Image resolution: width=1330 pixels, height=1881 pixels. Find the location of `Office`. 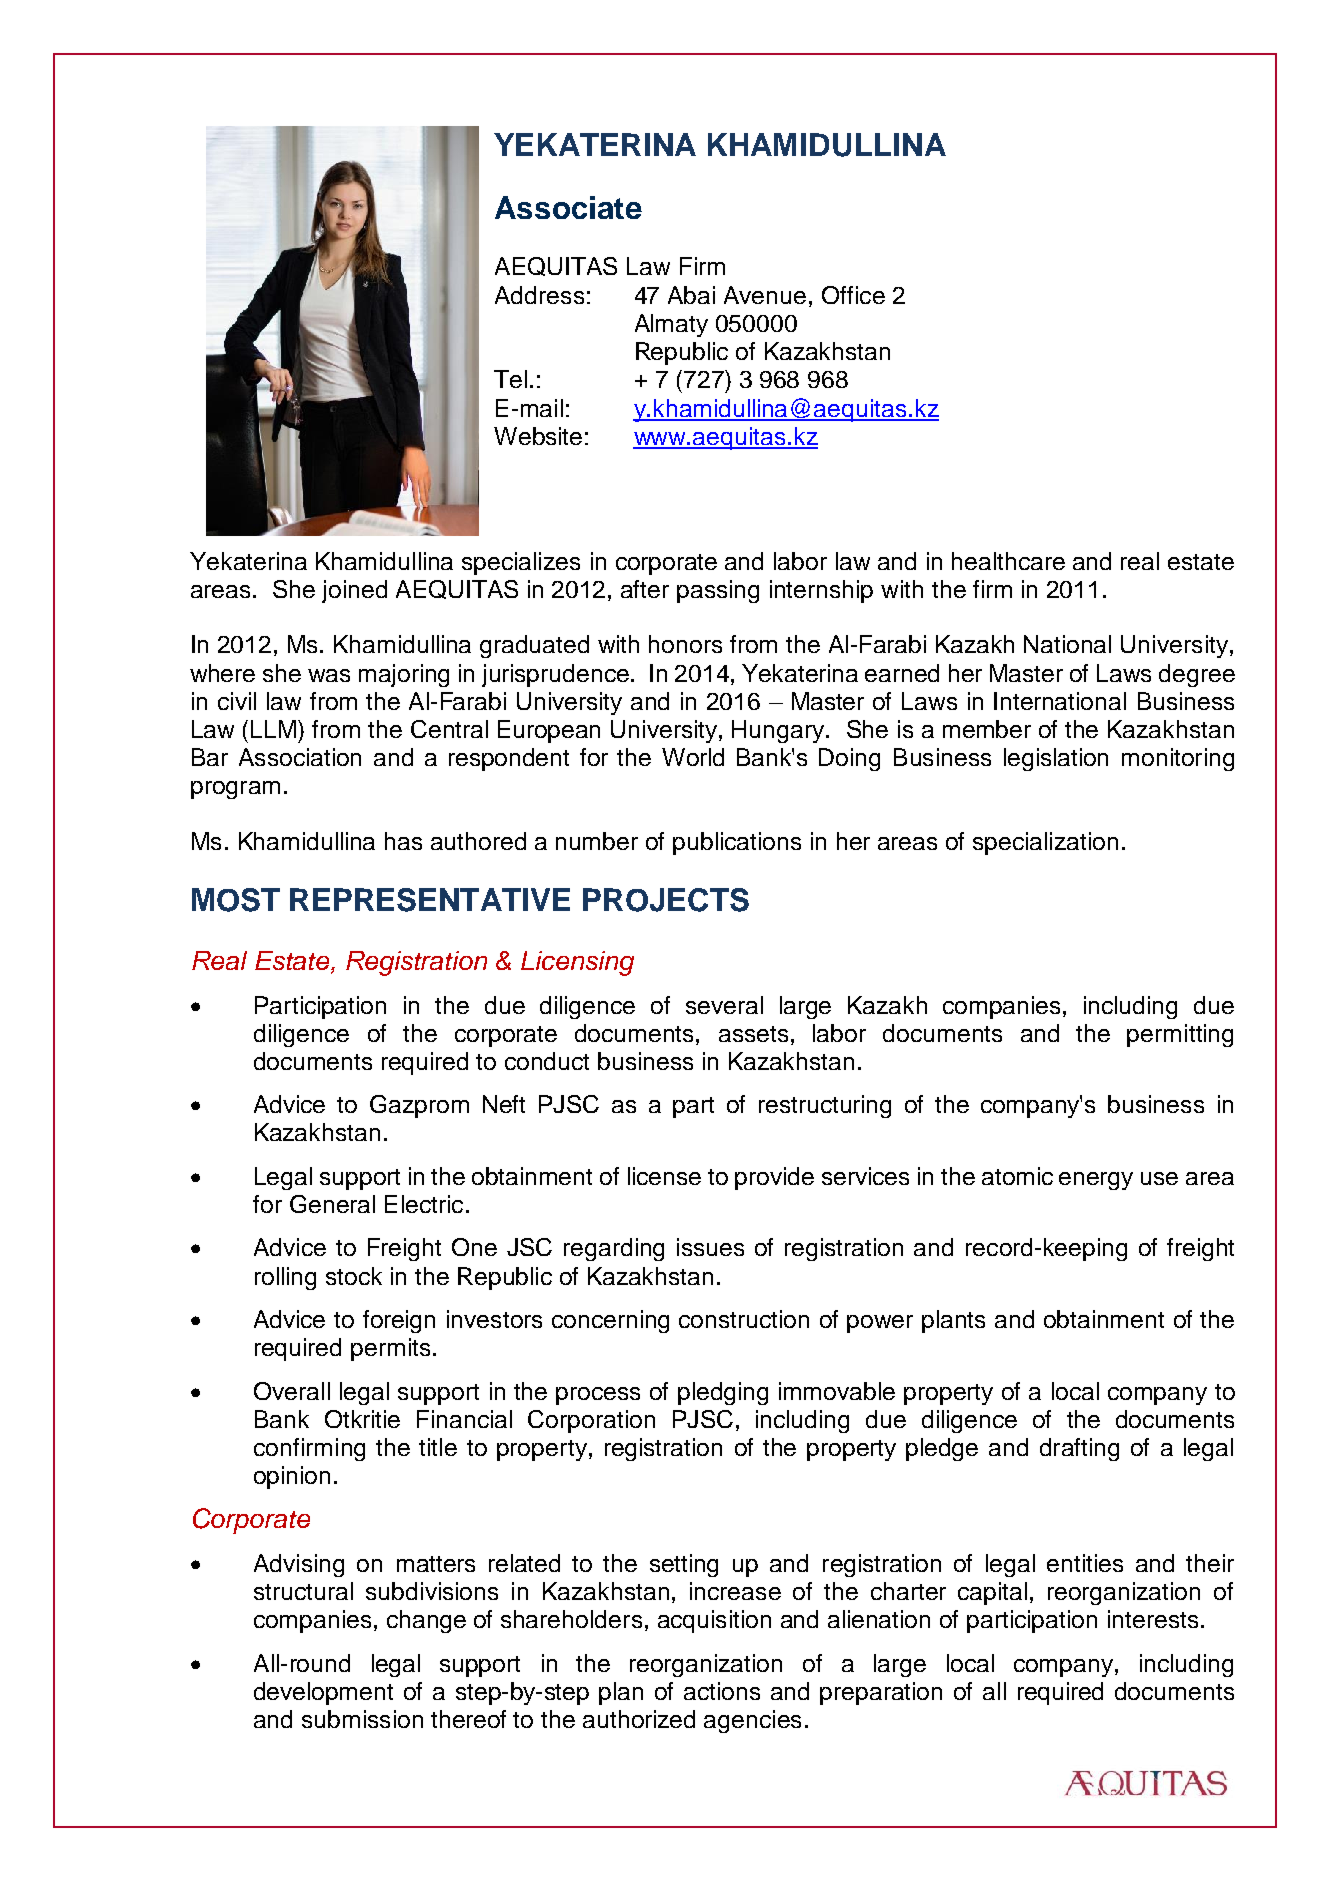

Office is located at coordinates (853, 295).
